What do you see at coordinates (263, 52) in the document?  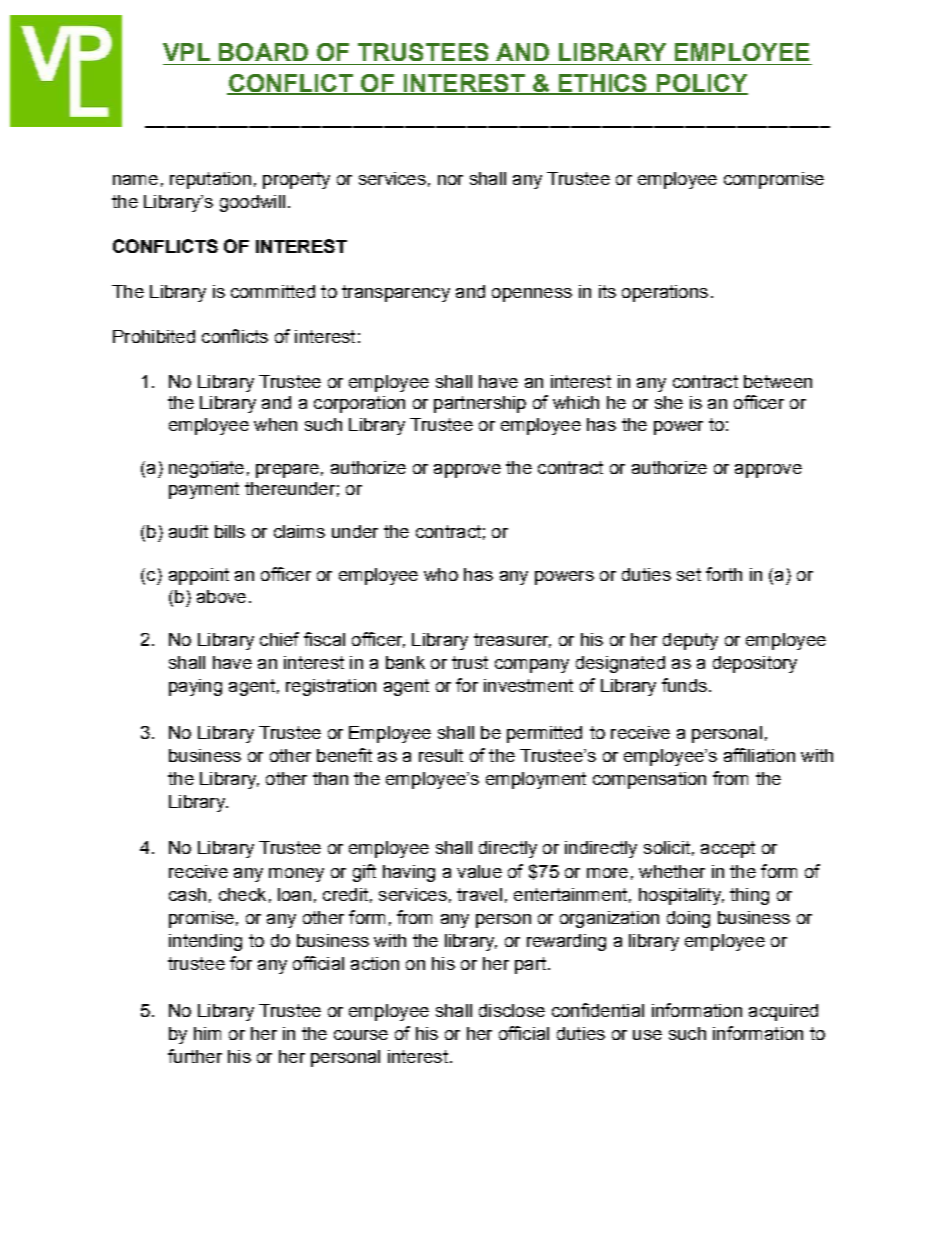 I see `BOARD` at bounding box center [263, 52].
